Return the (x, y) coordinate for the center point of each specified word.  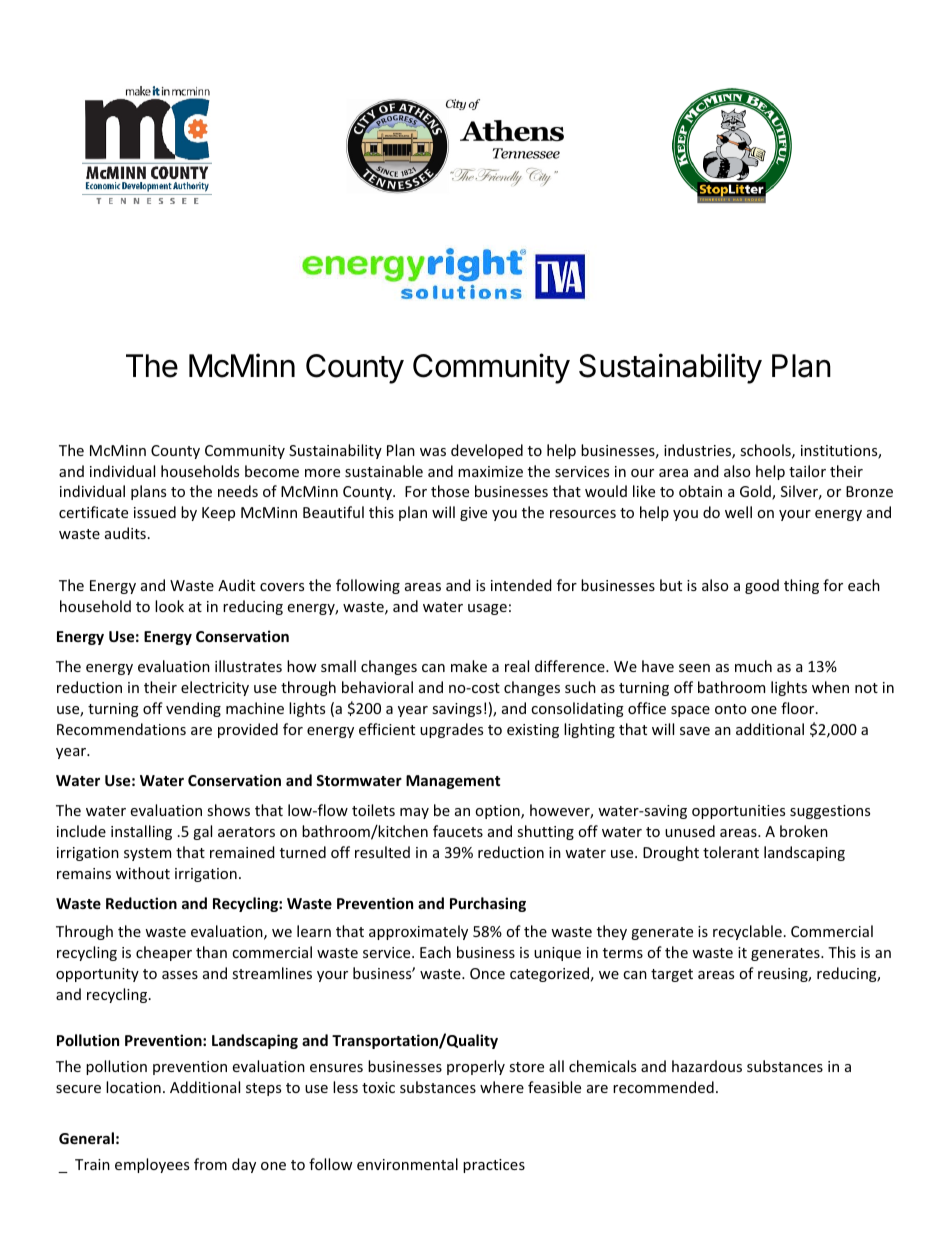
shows (228, 810)
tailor (807, 471)
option (498, 812)
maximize (490, 471)
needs (238, 491)
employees (152, 1165)
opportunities (738, 812)
